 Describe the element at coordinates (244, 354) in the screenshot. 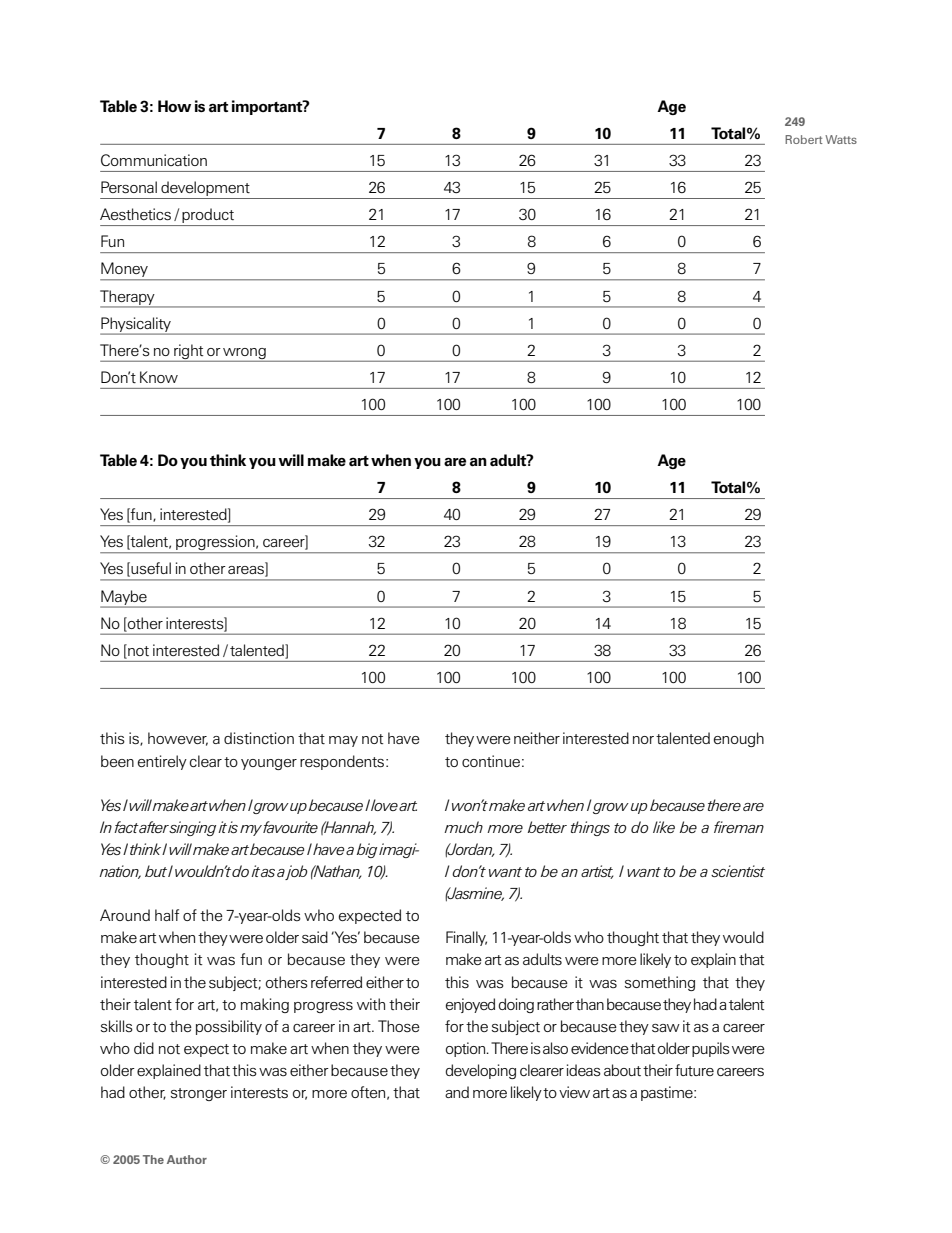

I see `wrong` at that location.
